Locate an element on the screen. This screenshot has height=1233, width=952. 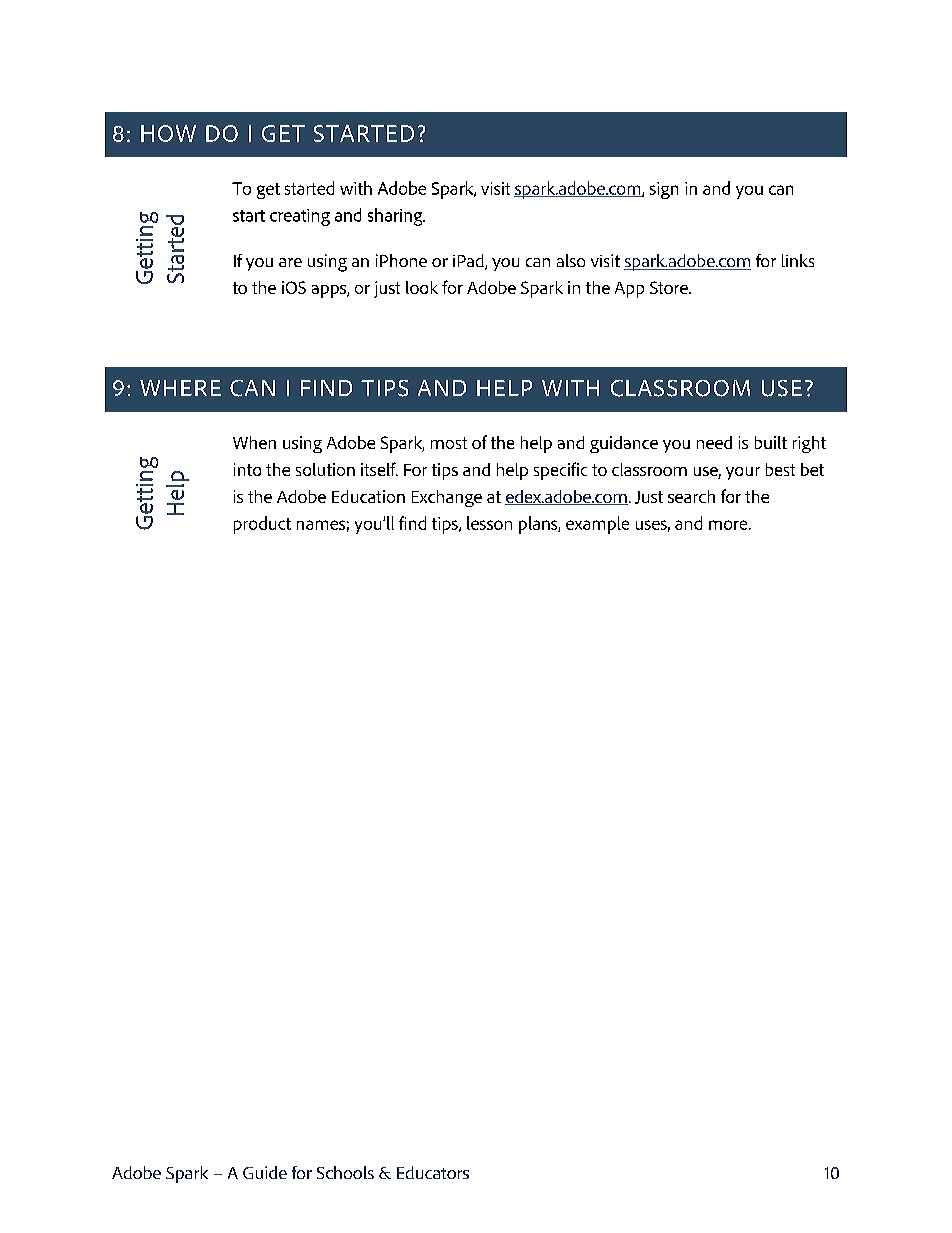
sign is located at coordinates (664, 190).
